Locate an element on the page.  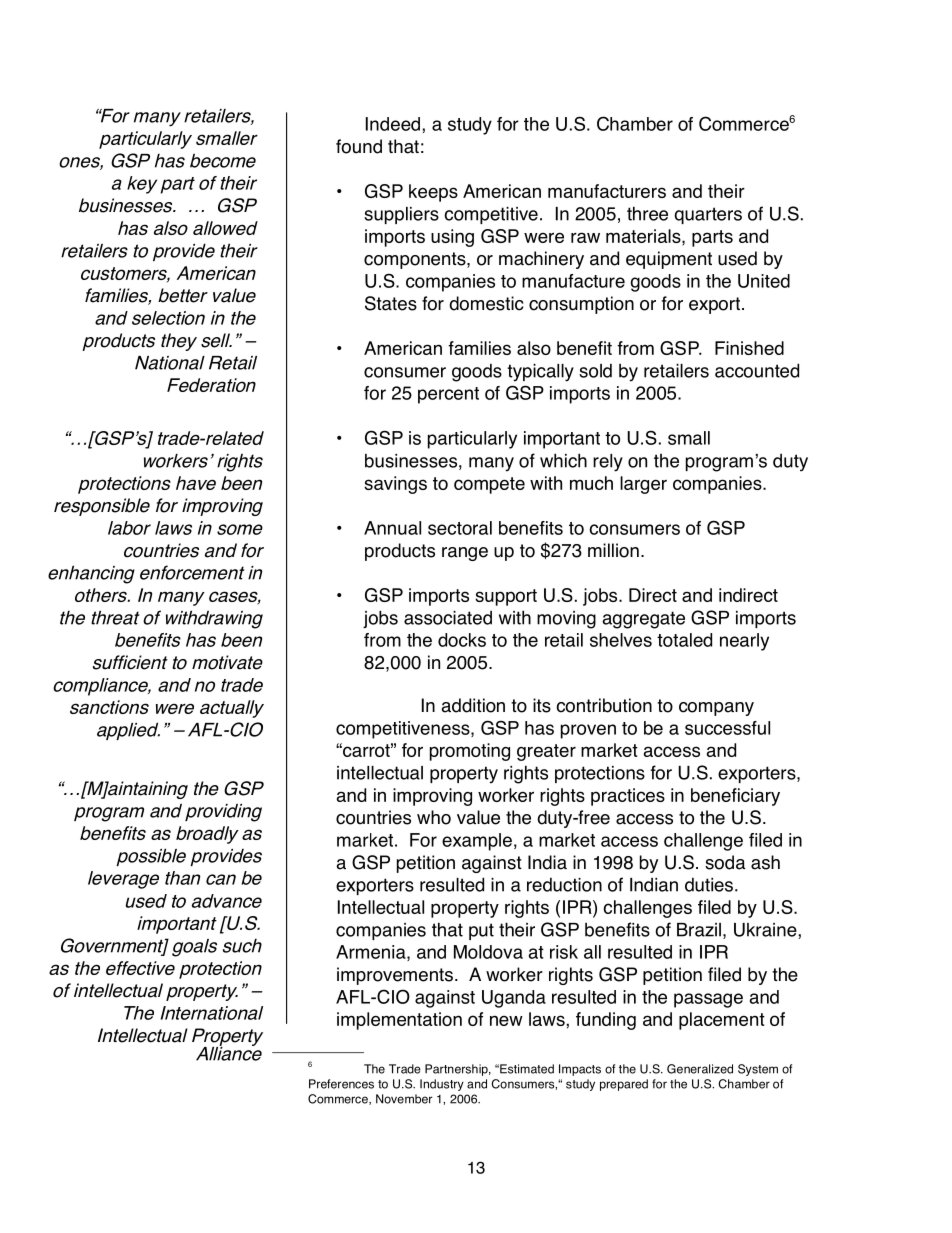
Impacts is located at coordinates (580, 1070).
